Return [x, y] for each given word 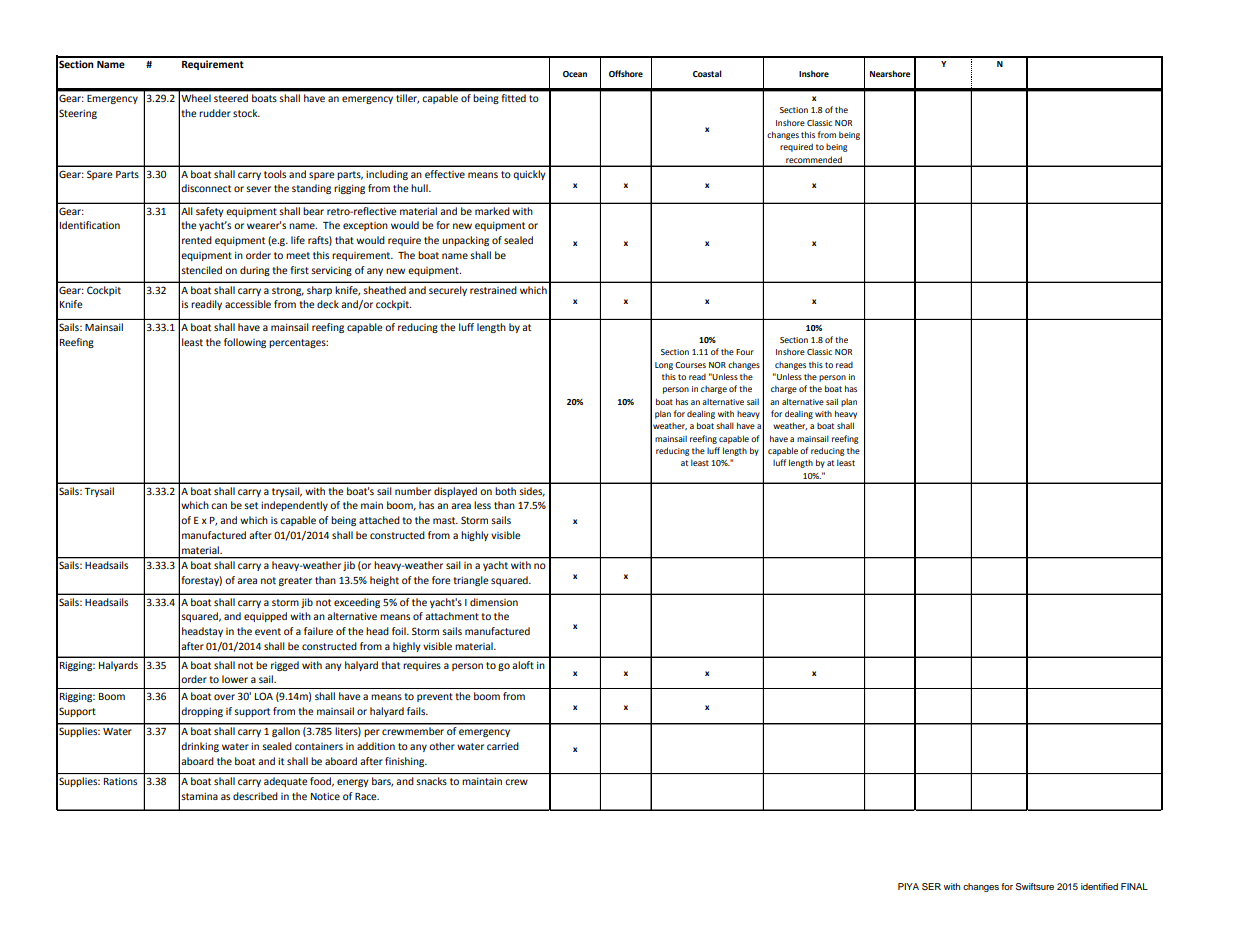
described [255, 796]
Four [745, 352]
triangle [471, 581]
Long [664, 366]
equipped [265, 617]
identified [1099, 886]
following [245, 343]
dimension [494, 602]
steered [231, 98]
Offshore [626, 73]
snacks [432, 781]
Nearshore [890, 73]
